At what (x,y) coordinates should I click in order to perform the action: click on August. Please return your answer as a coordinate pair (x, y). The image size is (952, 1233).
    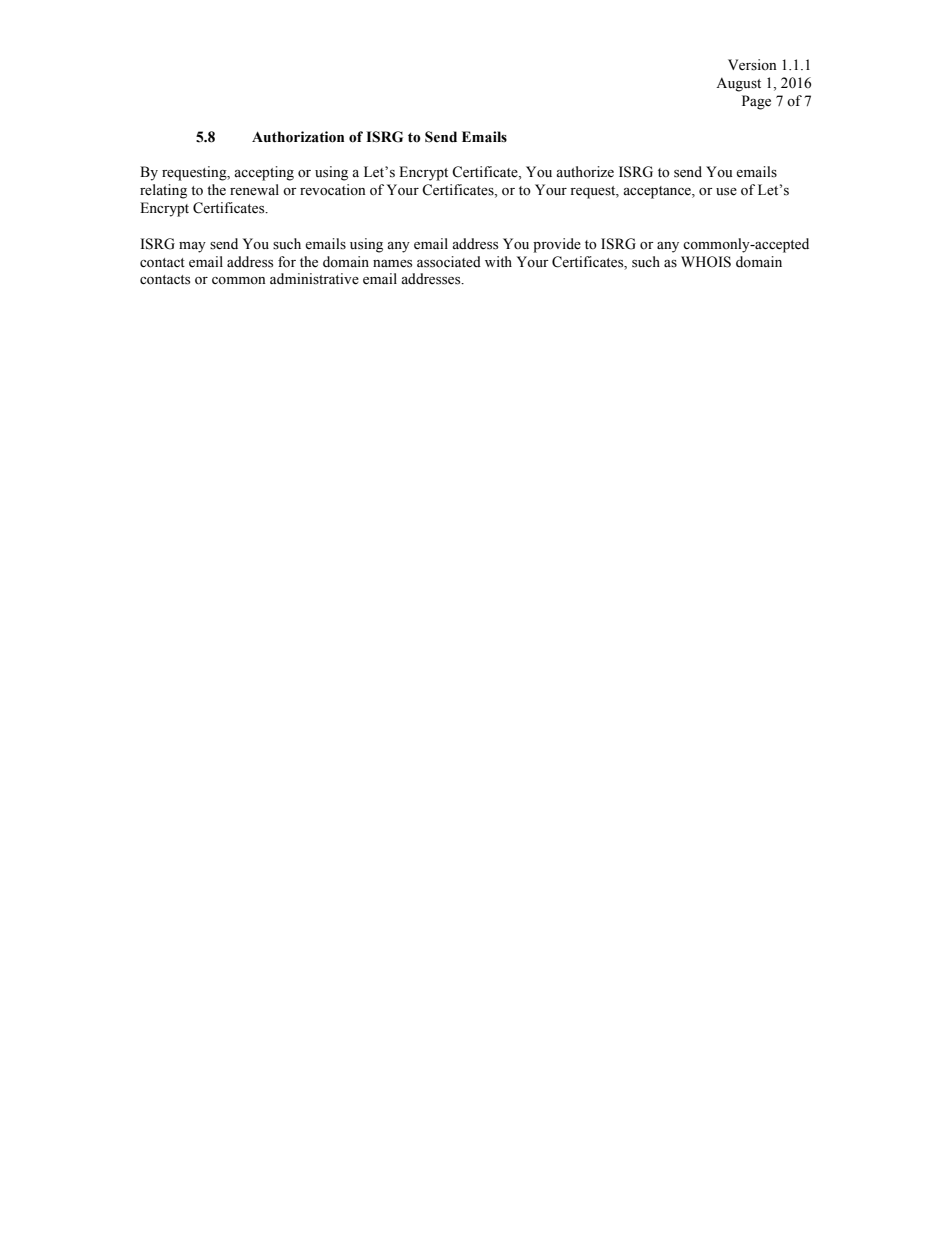
    Looking at the image, I should click on (738, 84).
